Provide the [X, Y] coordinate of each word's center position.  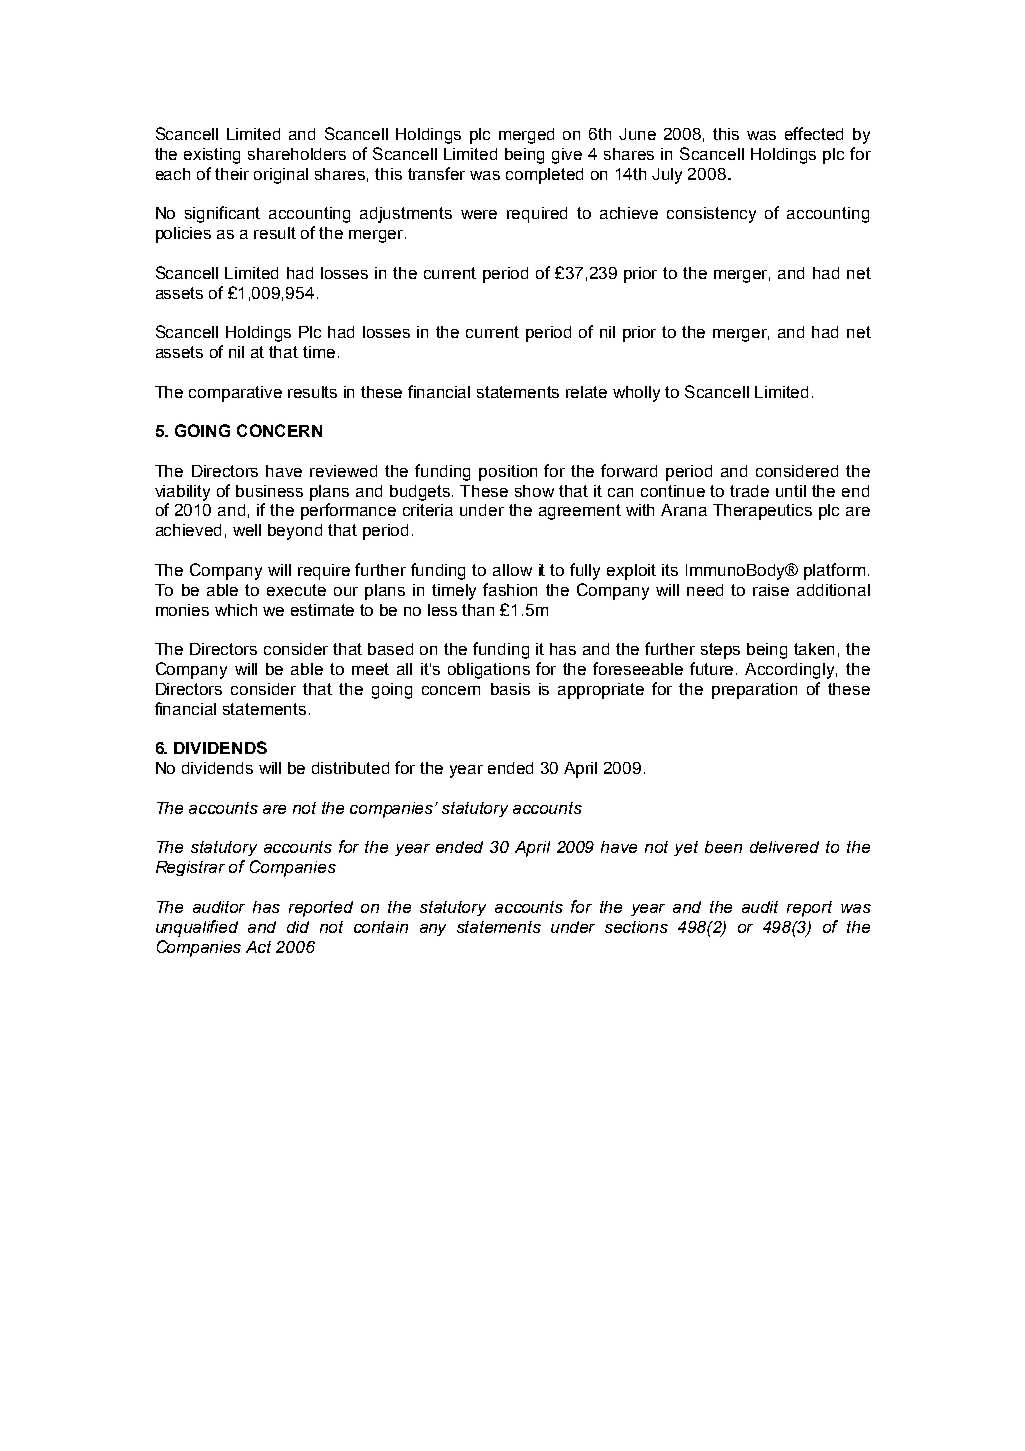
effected [814, 133]
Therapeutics [762, 512]
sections [636, 927]
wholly [636, 394]
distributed [350, 768]
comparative [235, 394]
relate [586, 392]
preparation [754, 691]
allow [512, 570]
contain [381, 927]
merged [526, 136]
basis [510, 689]
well [247, 530]
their [232, 174]
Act [258, 947]
